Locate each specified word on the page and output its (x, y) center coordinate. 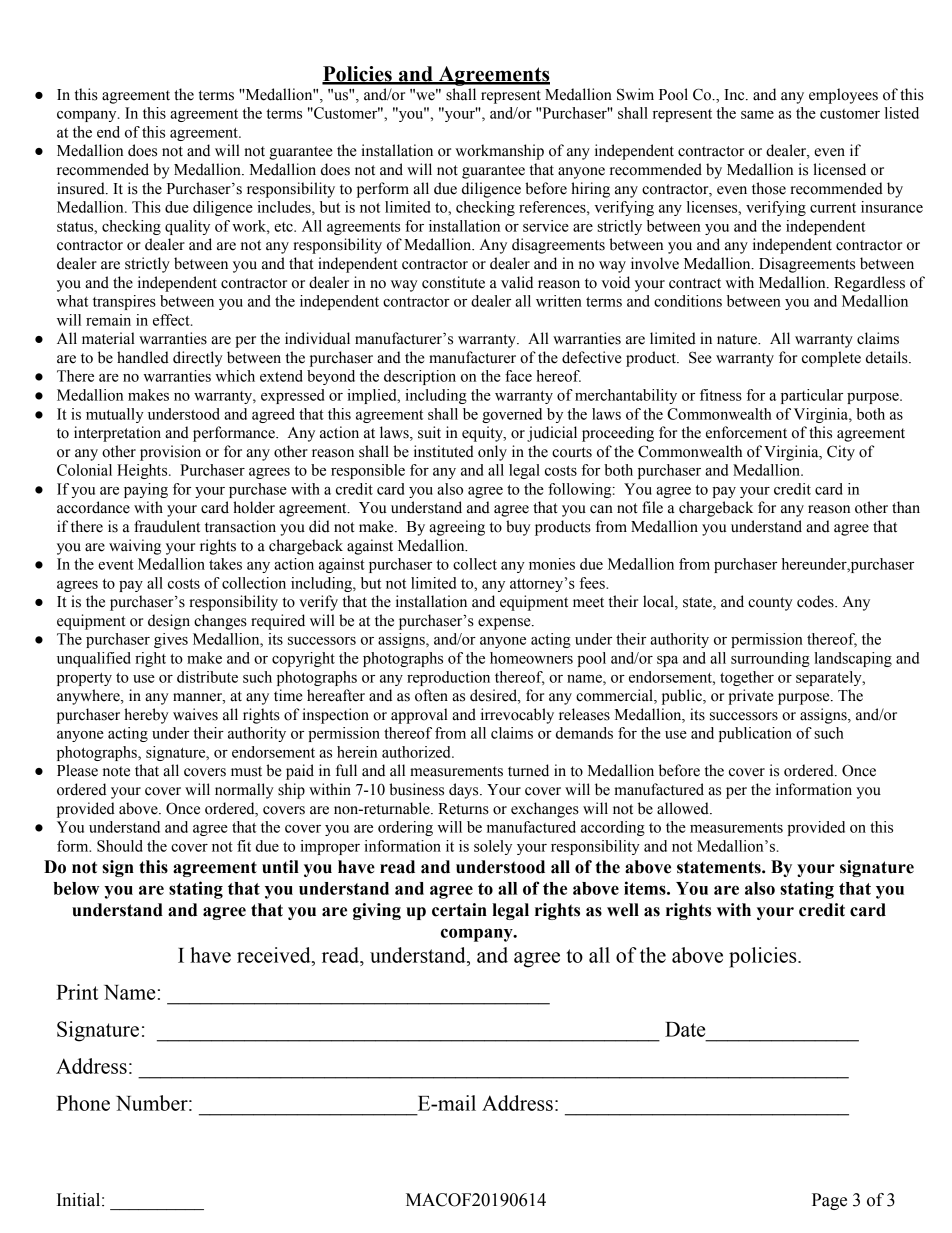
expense (505, 624)
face (518, 376)
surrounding (770, 659)
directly (198, 359)
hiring (590, 190)
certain (459, 910)
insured (82, 188)
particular (812, 396)
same (757, 115)
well (623, 910)
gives (171, 640)
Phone (83, 1103)
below (76, 888)
